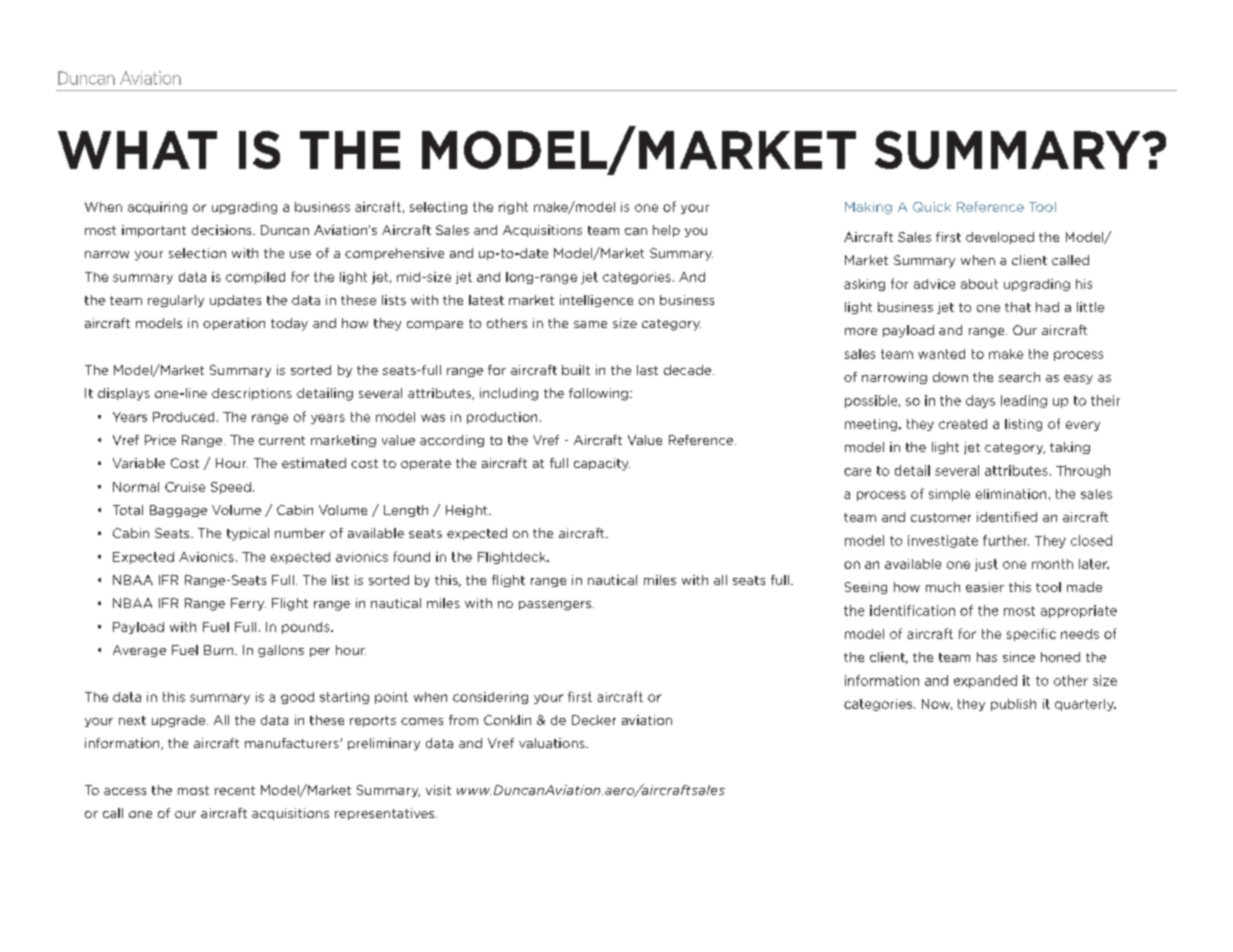 This image has height=952, width=1233. Describe the element at coordinates (137, 150) in the image. I see `WHAT` at that location.
